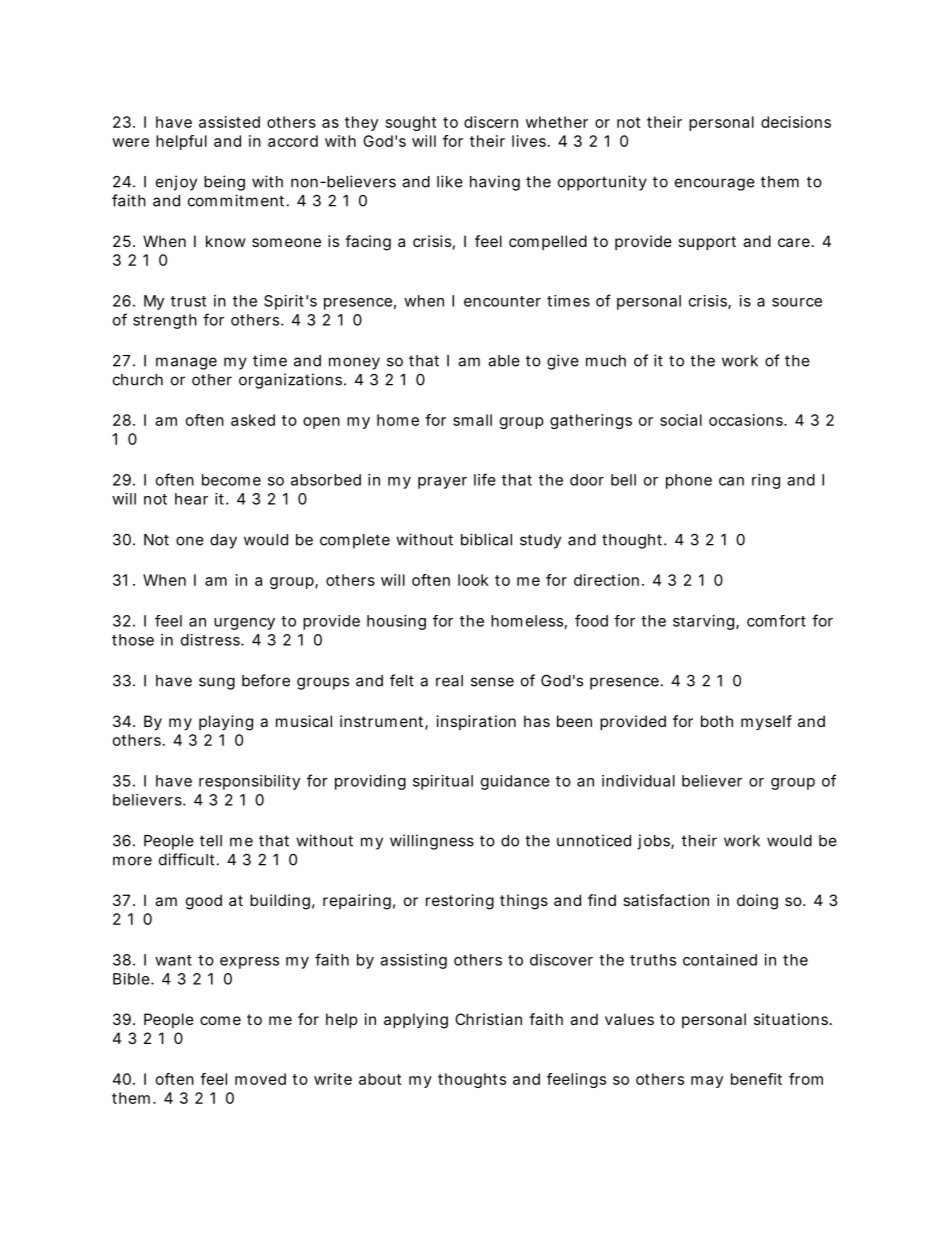  What do you see at coordinates (244, 624) in the screenshot?
I see `urgency` at bounding box center [244, 624].
